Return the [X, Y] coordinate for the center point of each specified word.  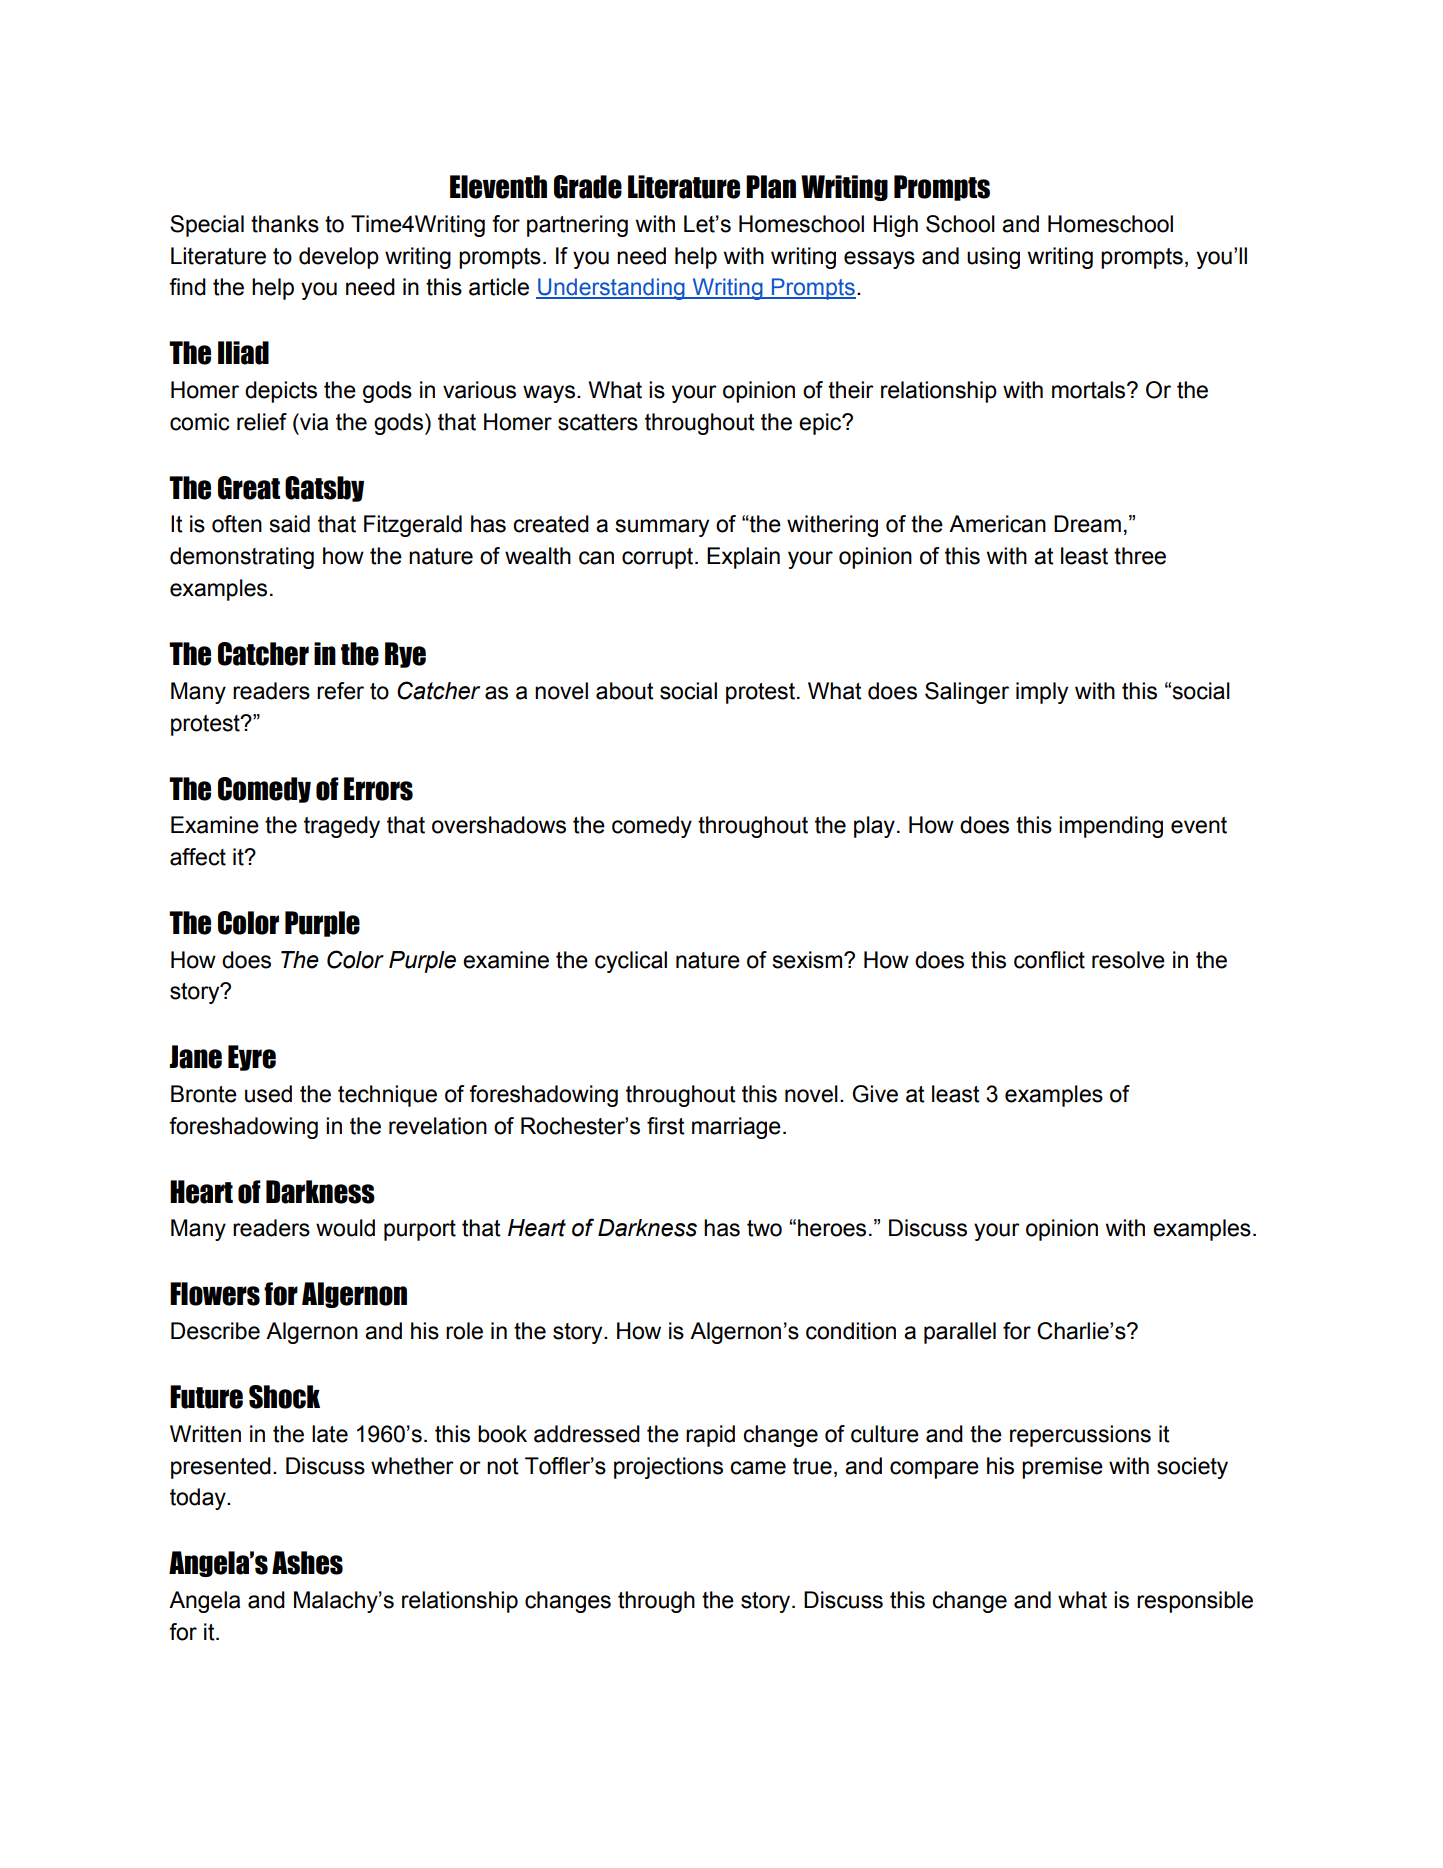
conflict [1049, 960]
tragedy [342, 827]
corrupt [659, 558]
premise [1062, 1468]
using [993, 258]
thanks [285, 224]
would [345, 1228]
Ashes [307, 1563]
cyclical [631, 962]
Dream [1087, 524]
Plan [771, 187]
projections [668, 1468]
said [289, 524]
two [764, 1228]
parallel [960, 1333]
